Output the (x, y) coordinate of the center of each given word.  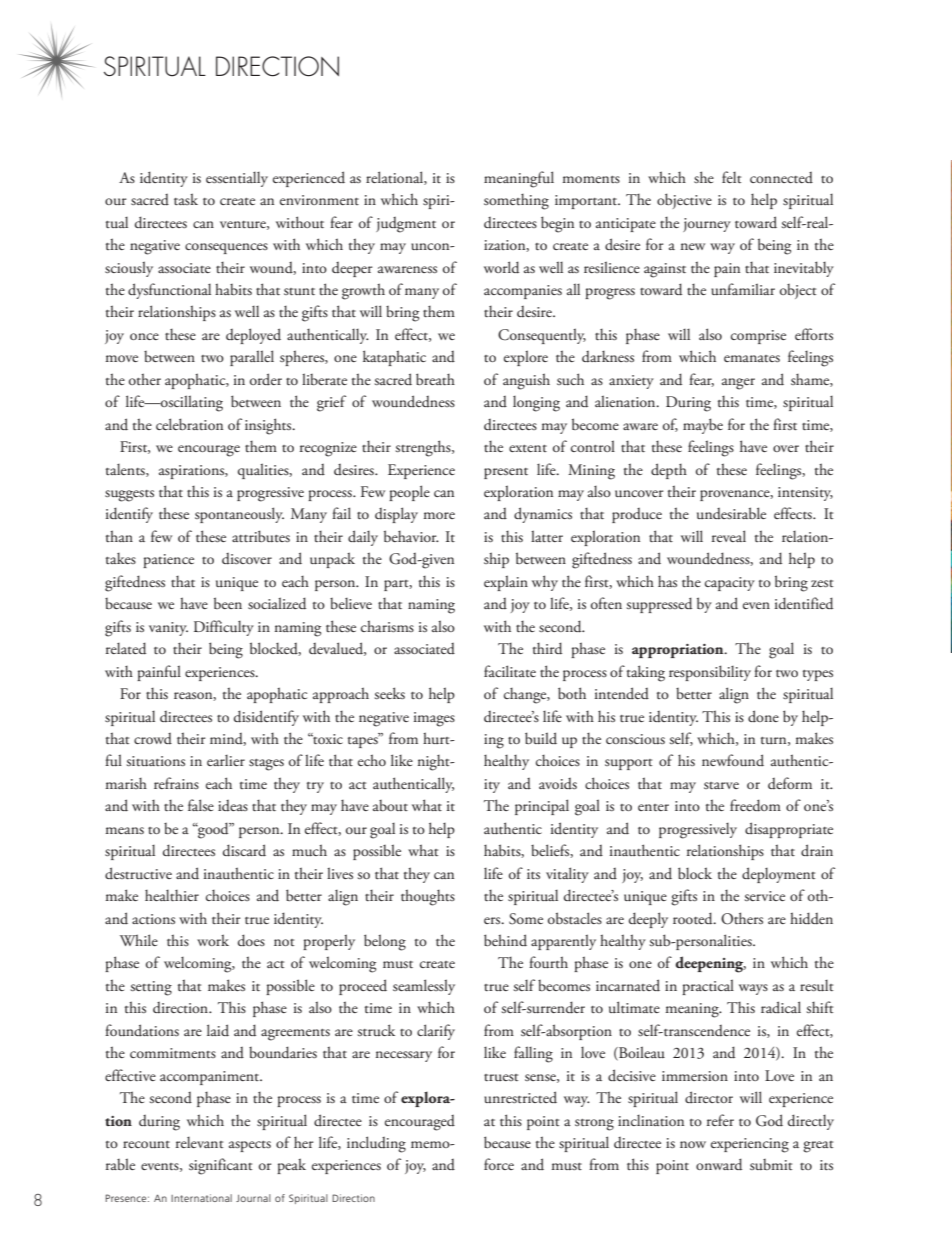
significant (220, 1166)
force (499, 1164)
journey (707, 225)
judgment (406, 225)
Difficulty (224, 628)
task (186, 199)
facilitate (510, 671)
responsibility (710, 673)
